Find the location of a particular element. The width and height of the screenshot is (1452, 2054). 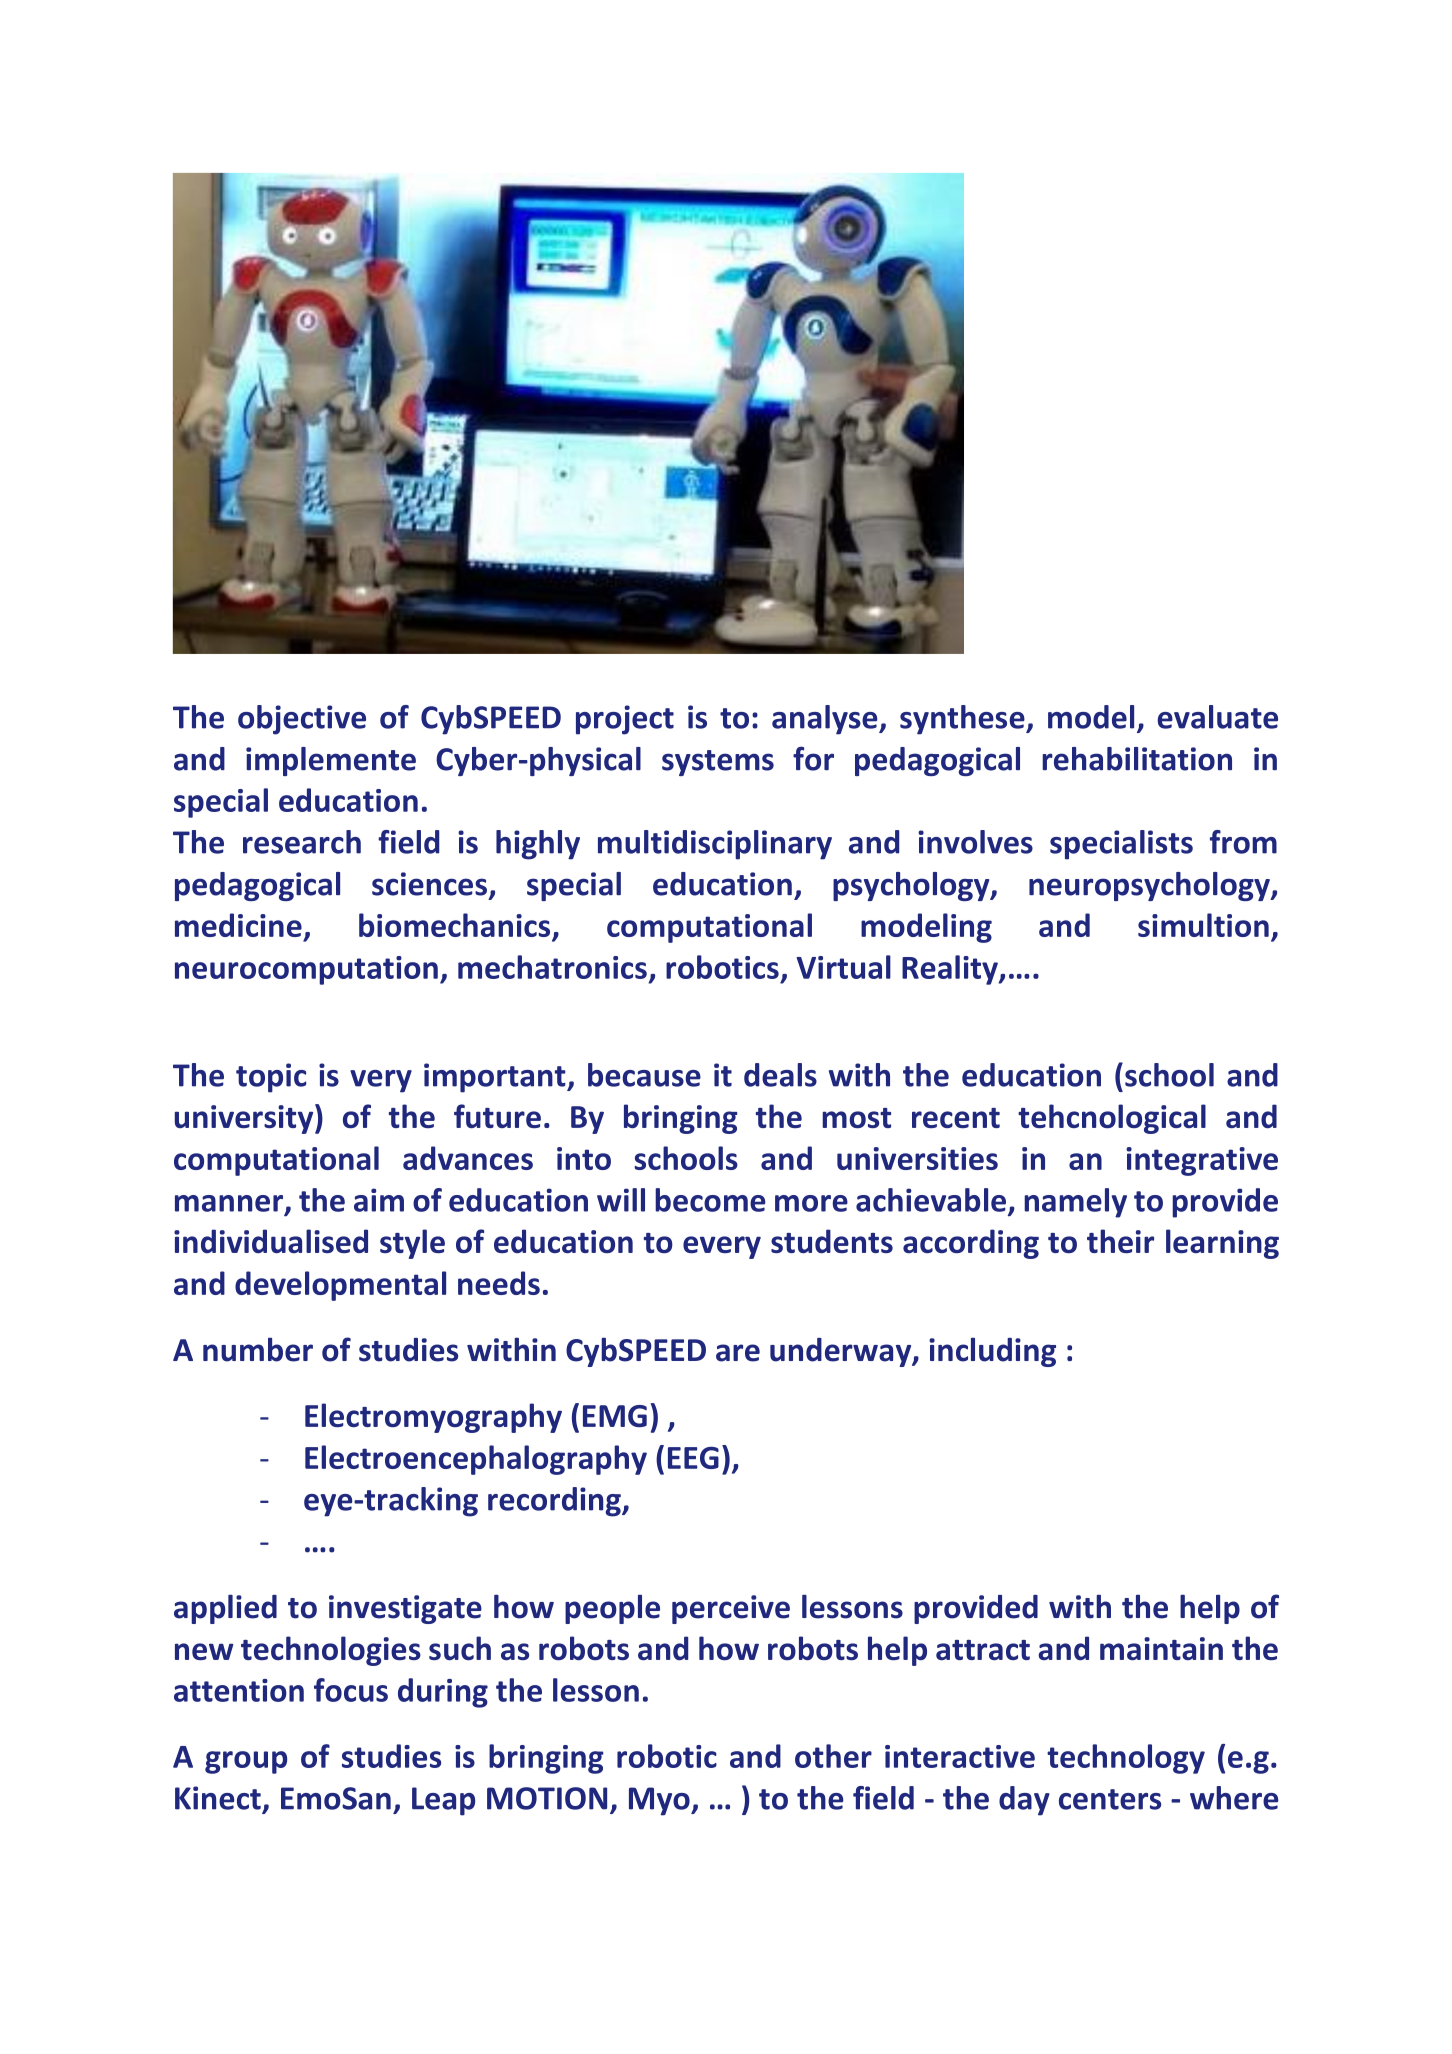

Electromyography is located at coordinates (433, 1418).
